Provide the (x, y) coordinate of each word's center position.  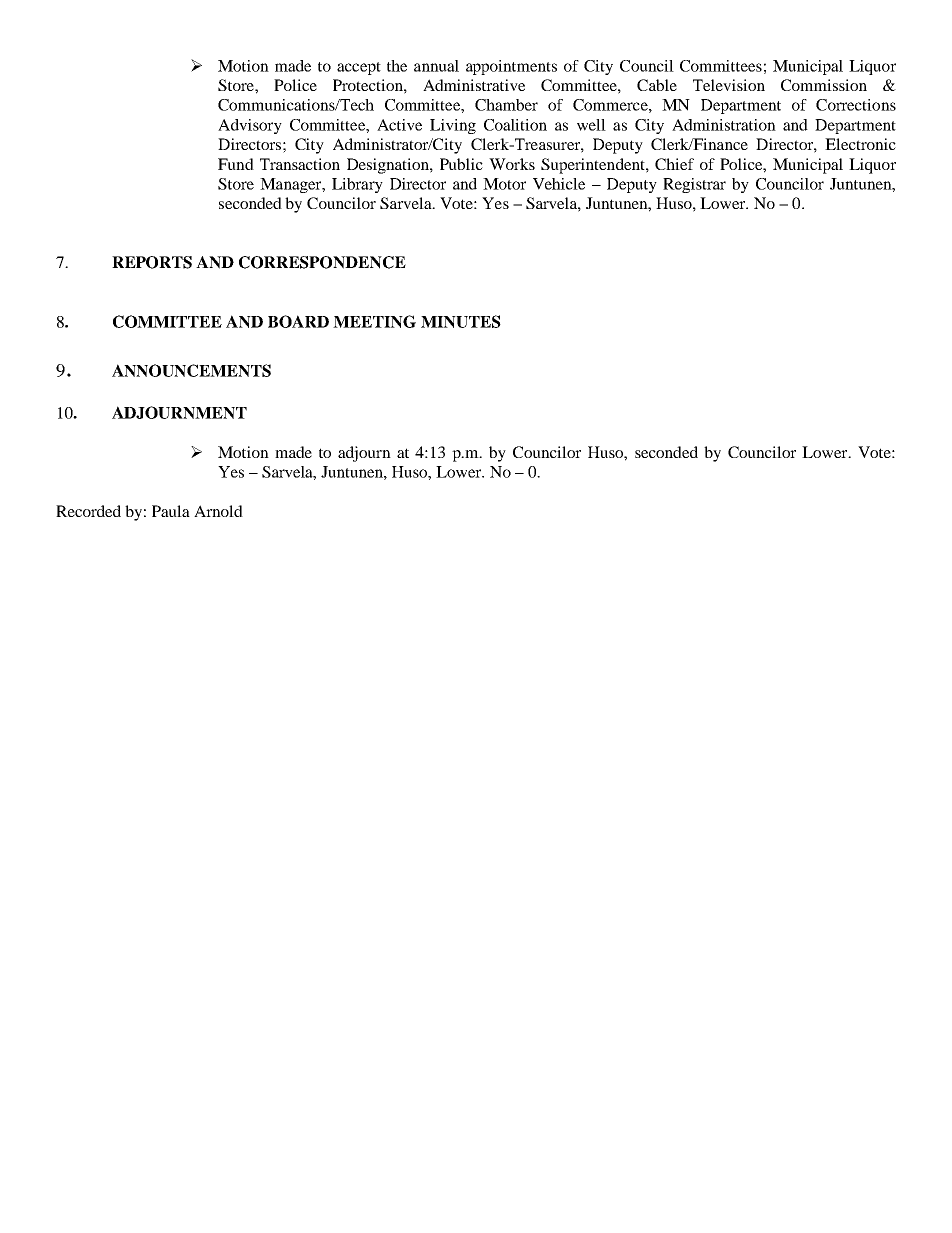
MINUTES (461, 321)
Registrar (694, 185)
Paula (171, 511)
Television (729, 85)
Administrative (474, 85)
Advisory (250, 126)
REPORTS (152, 262)
